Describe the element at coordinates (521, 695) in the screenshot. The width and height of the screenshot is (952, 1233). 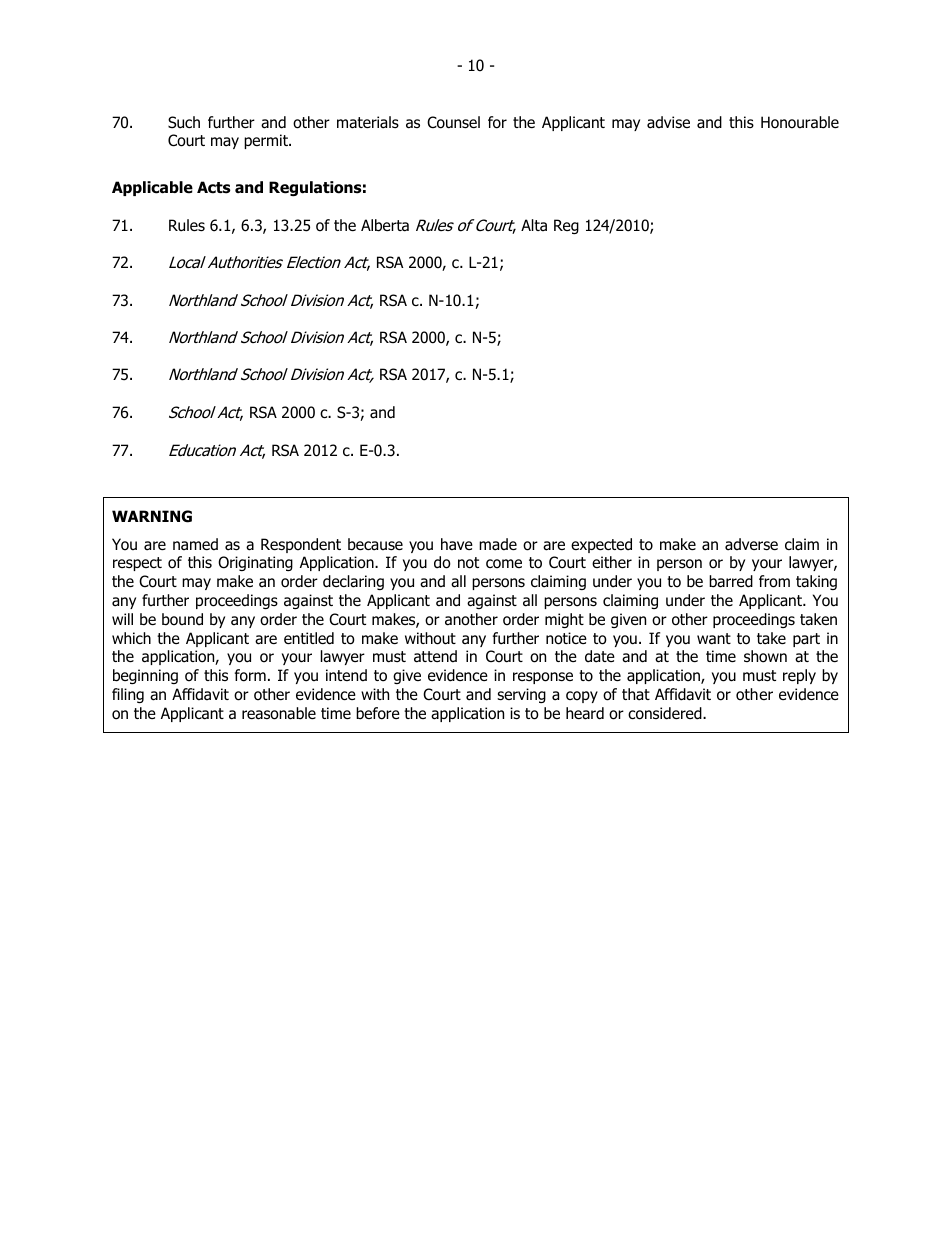
I see `serving` at that location.
